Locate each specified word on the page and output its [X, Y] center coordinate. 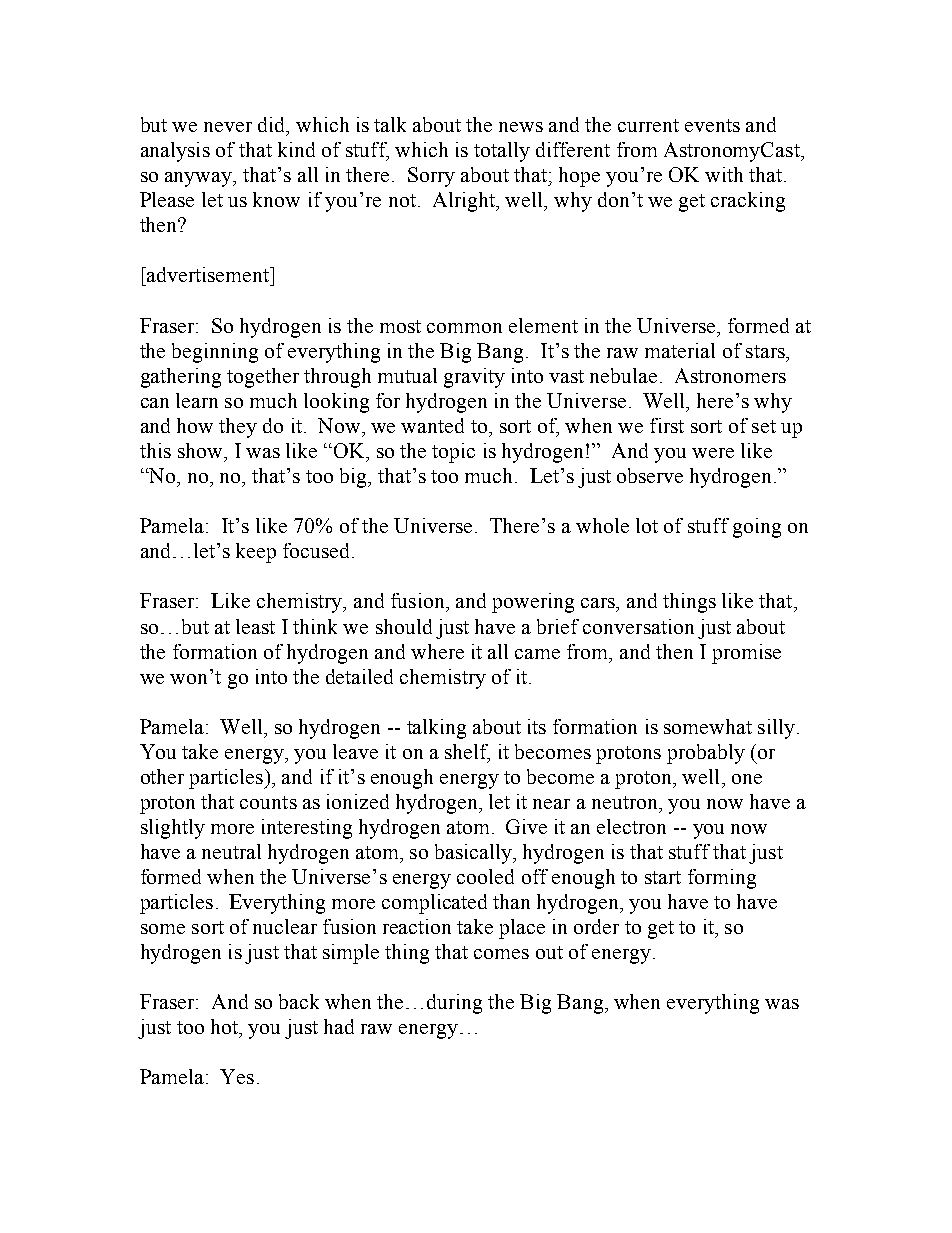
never [228, 127]
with [724, 174]
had [339, 1026]
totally [502, 152]
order [596, 926]
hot [225, 1026]
